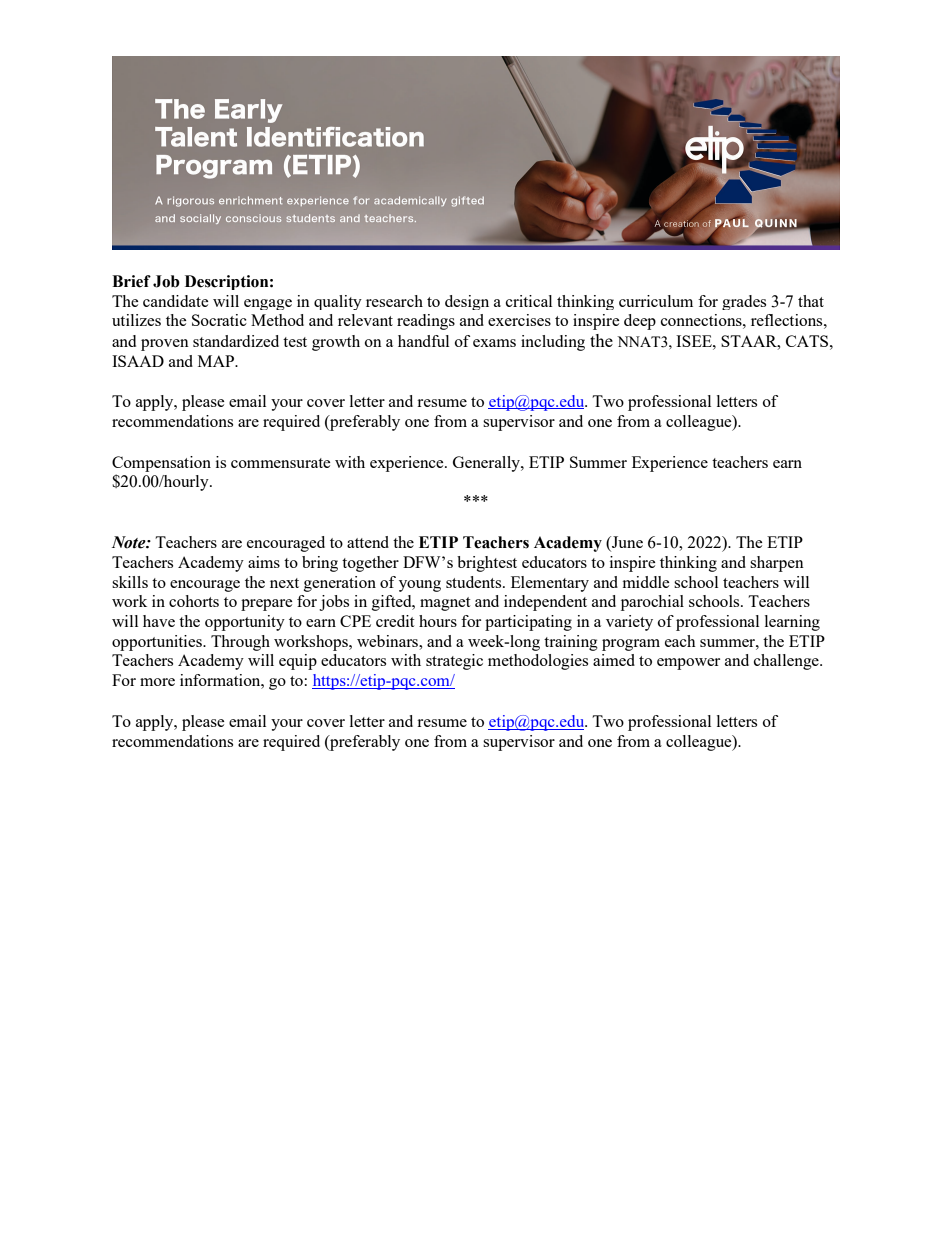 Image resolution: width=952 pixels, height=1233 pixels. What do you see at coordinates (487, 464) in the screenshot?
I see `Generally` at bounding box center [487, 464].
